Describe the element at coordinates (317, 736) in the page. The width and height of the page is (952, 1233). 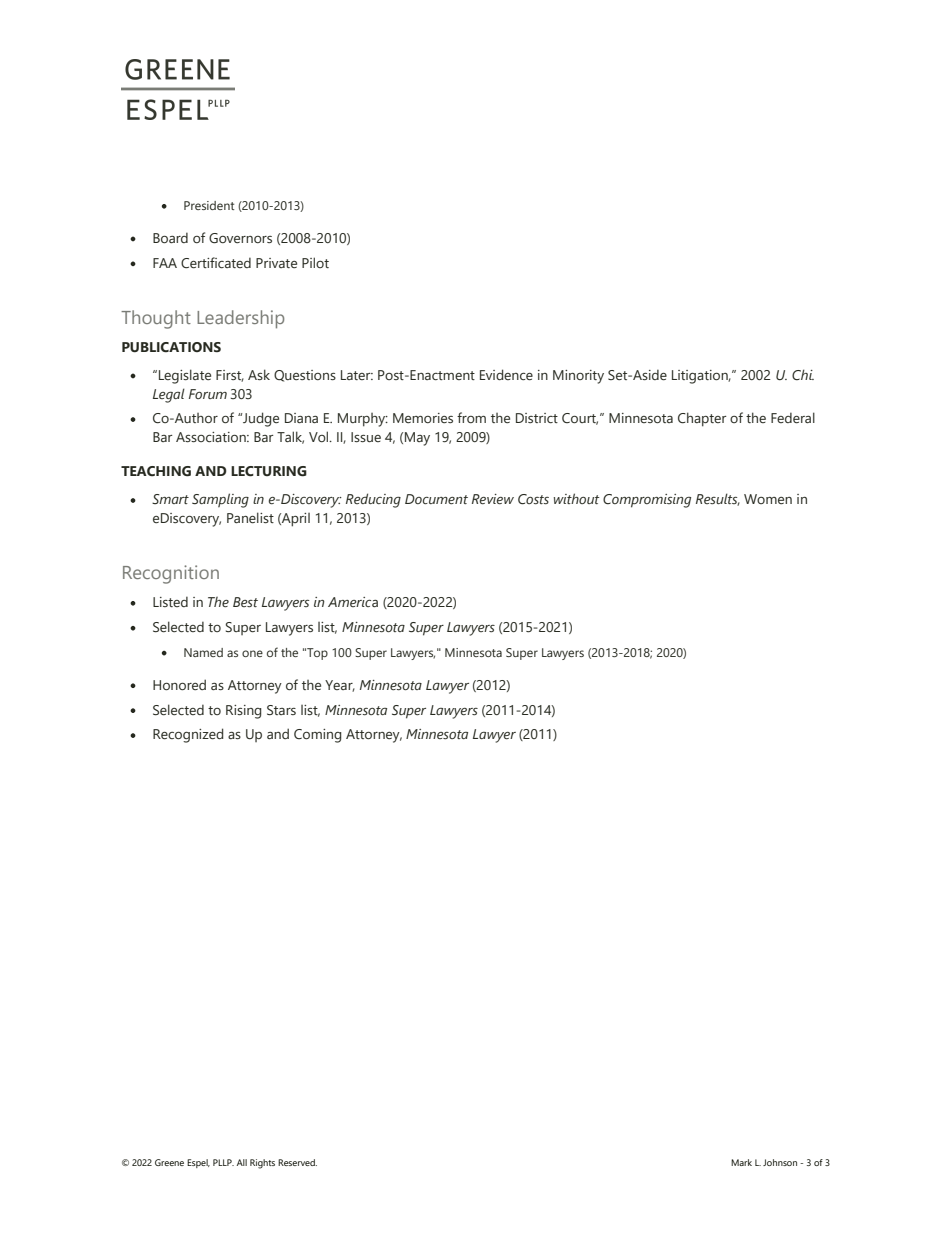
I see `Coming` at that location.
